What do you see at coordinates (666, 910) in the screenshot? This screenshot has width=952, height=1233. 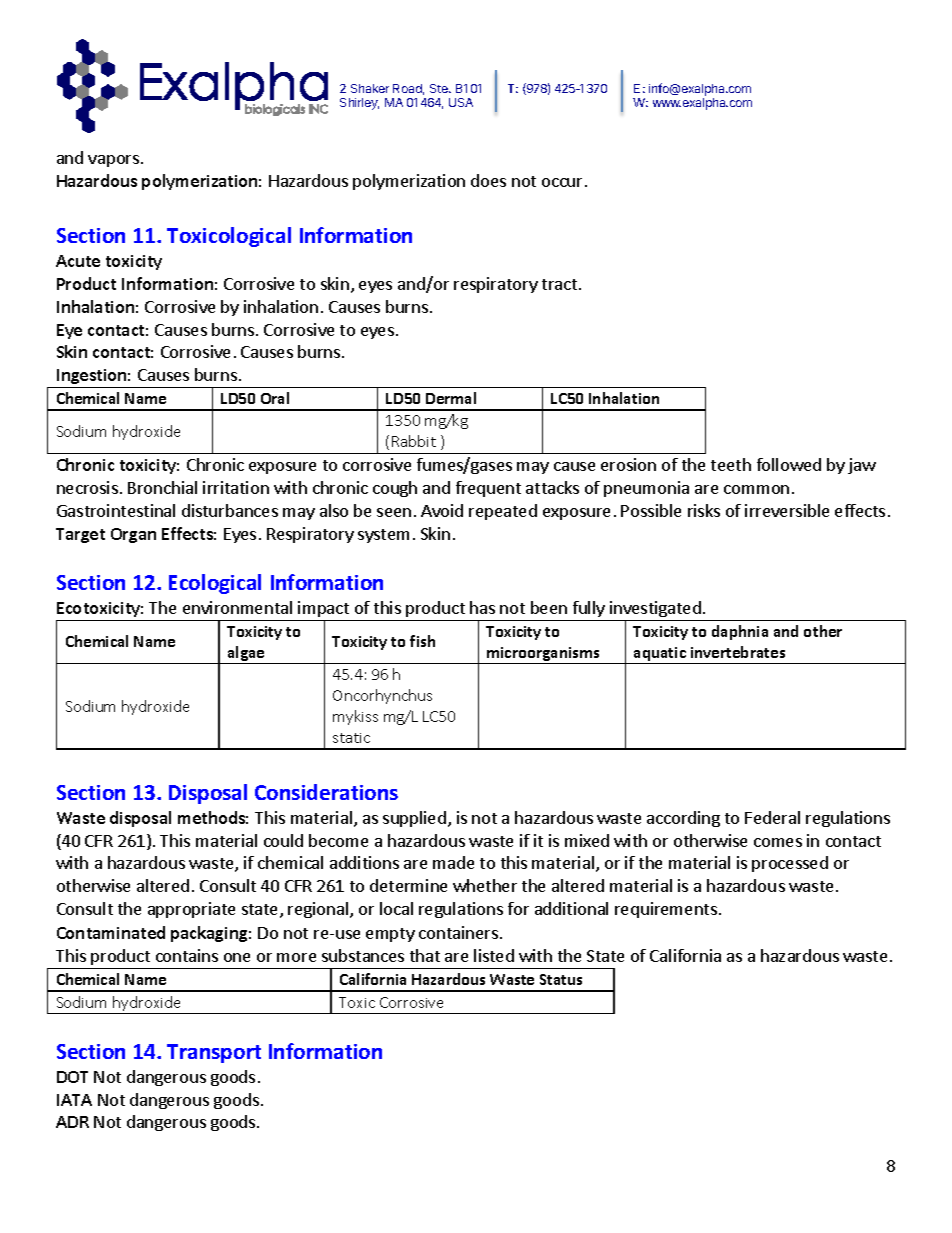 I see `requirements` at bounding box center [666, 910].
